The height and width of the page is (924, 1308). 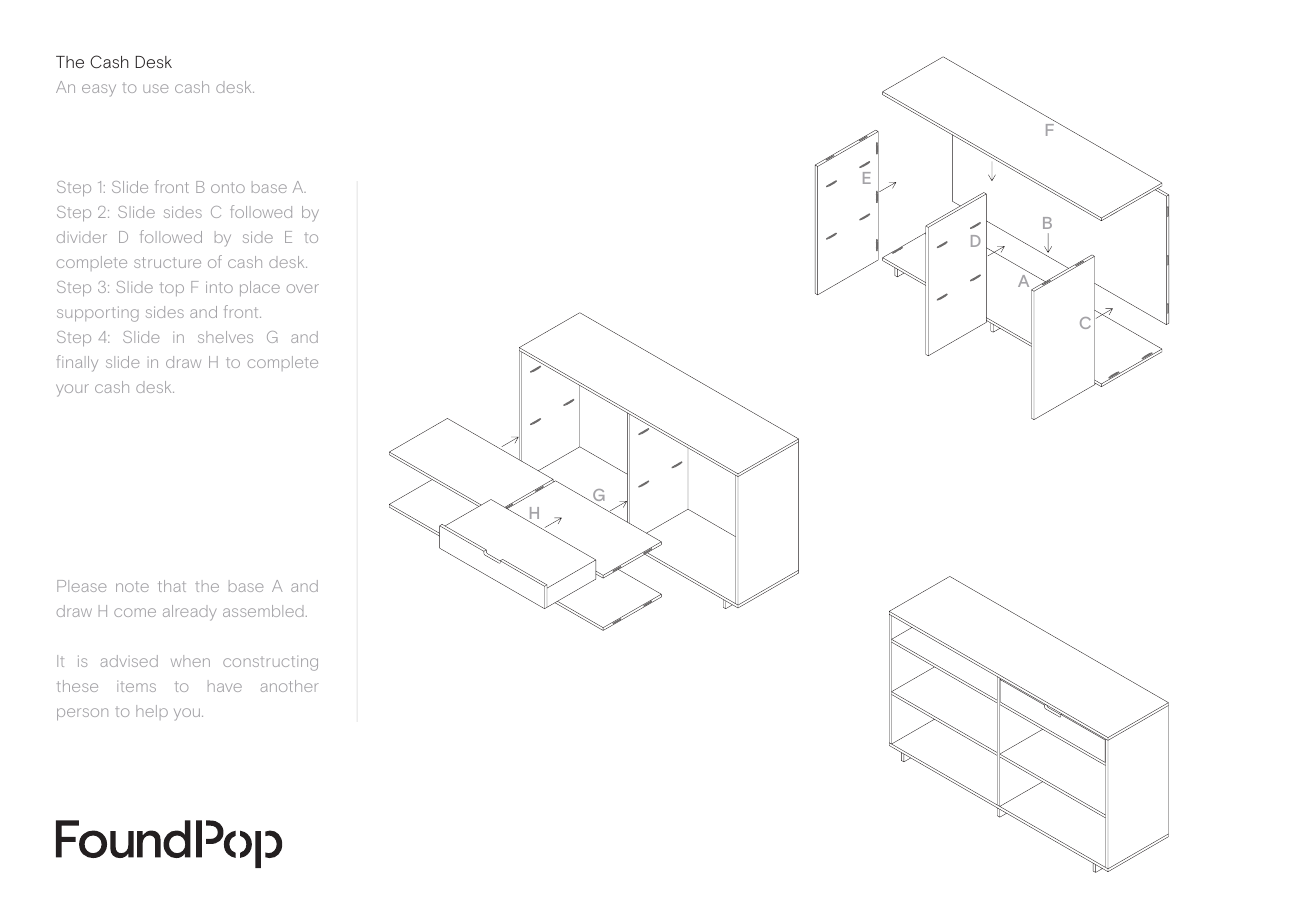 I want to click on use, so click(x=155, y=88).
